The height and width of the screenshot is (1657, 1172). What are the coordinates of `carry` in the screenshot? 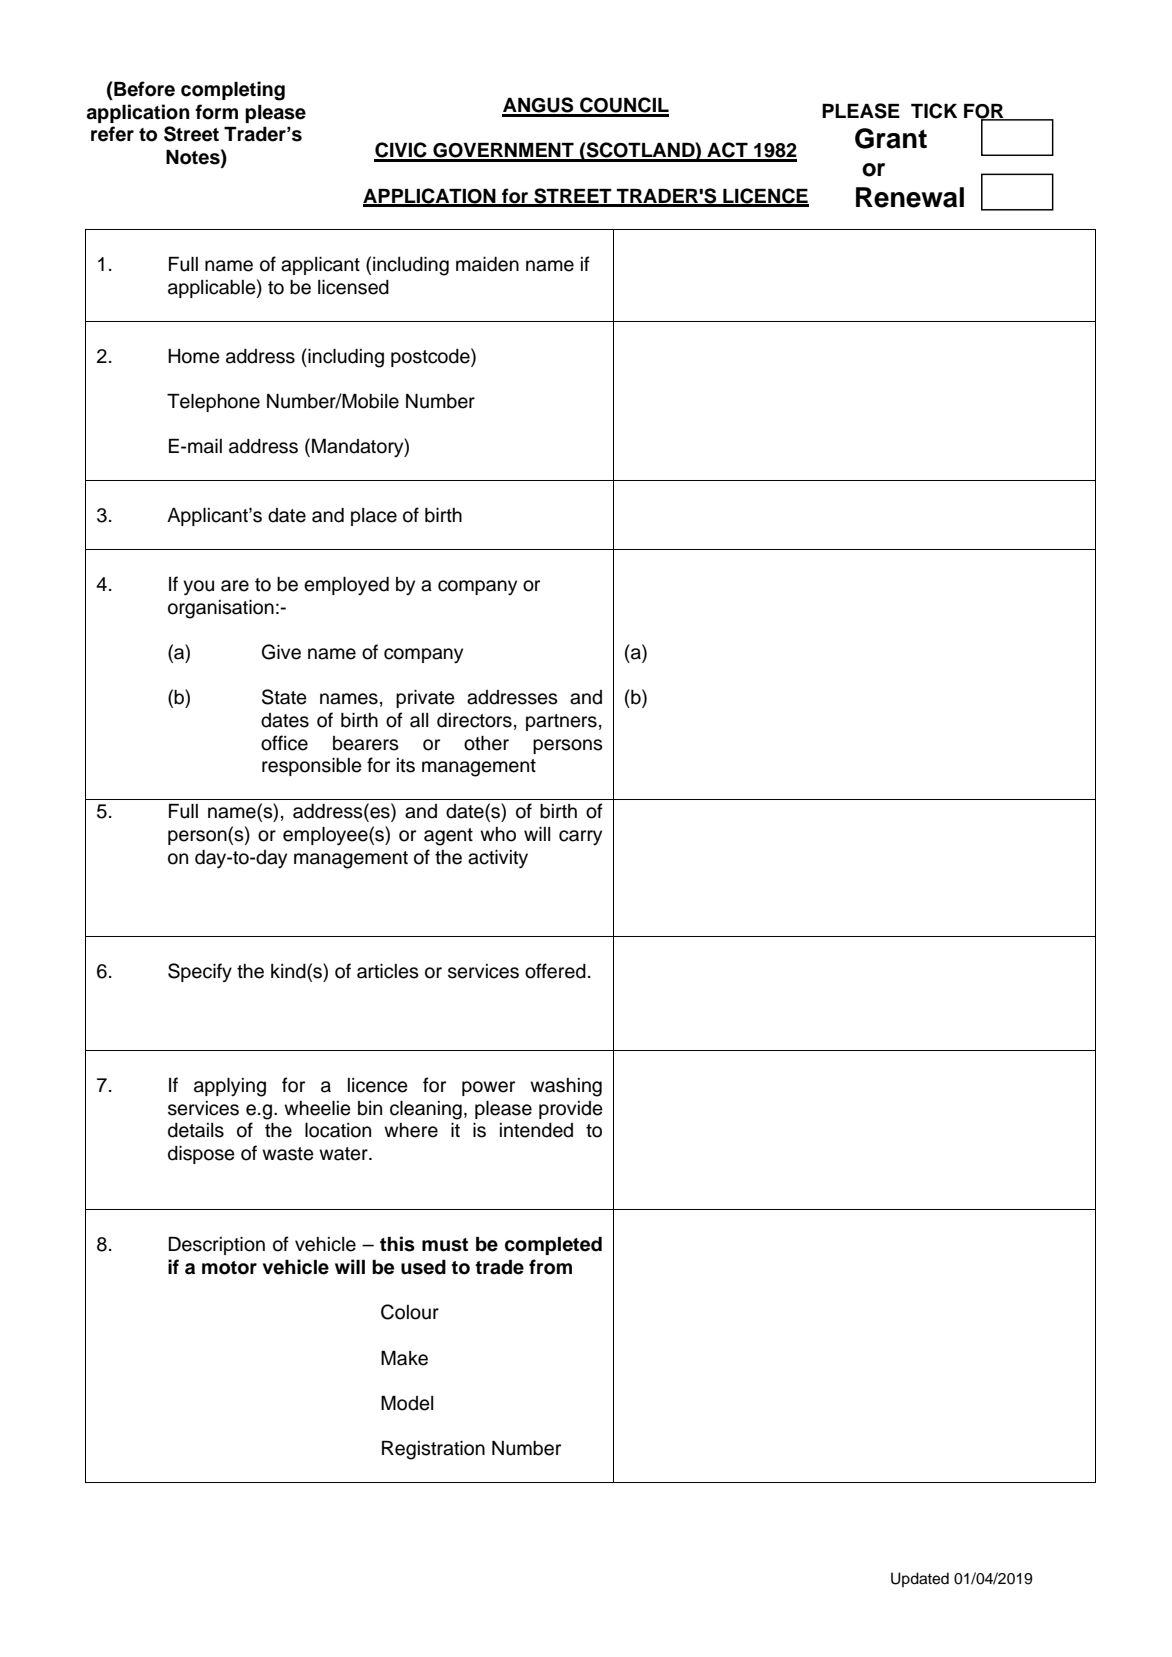 It's located at (580, 838).
